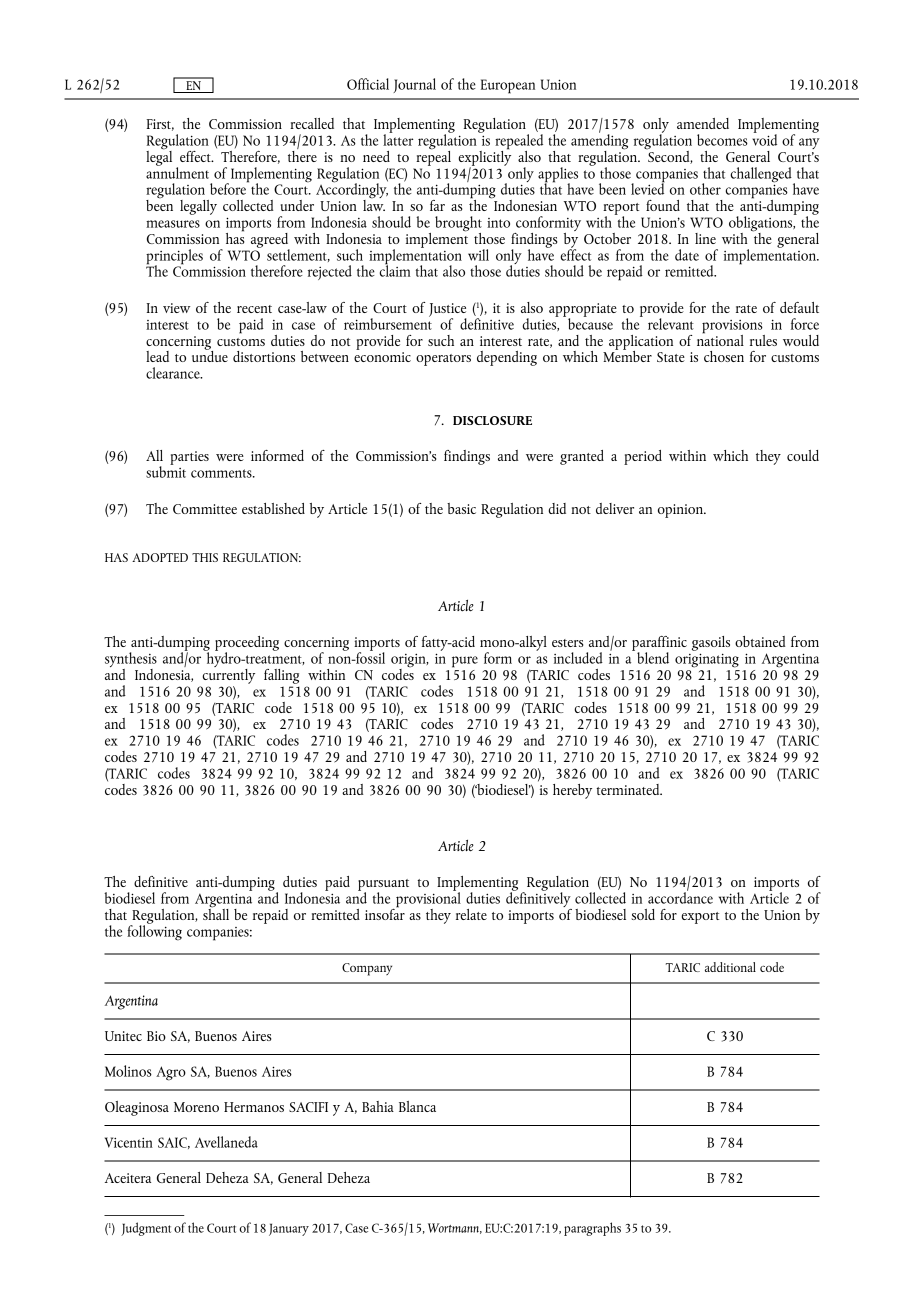 The image size is (924, 1308). Describe the element at coordinates (177, 171) in the page. I see `annulment` at that location.
